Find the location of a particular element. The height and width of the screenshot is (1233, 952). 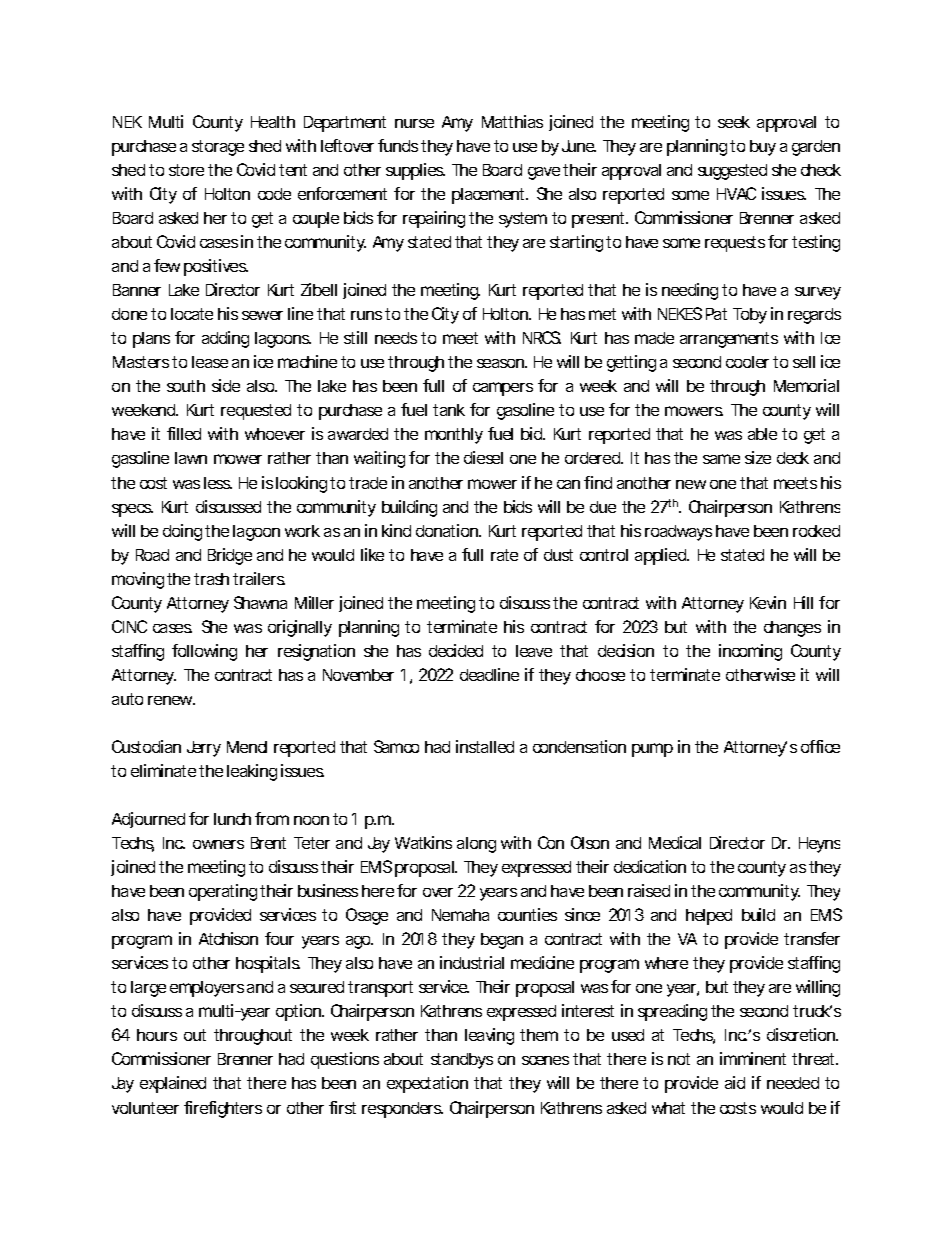

buy is located at coordinates (763, 148).
